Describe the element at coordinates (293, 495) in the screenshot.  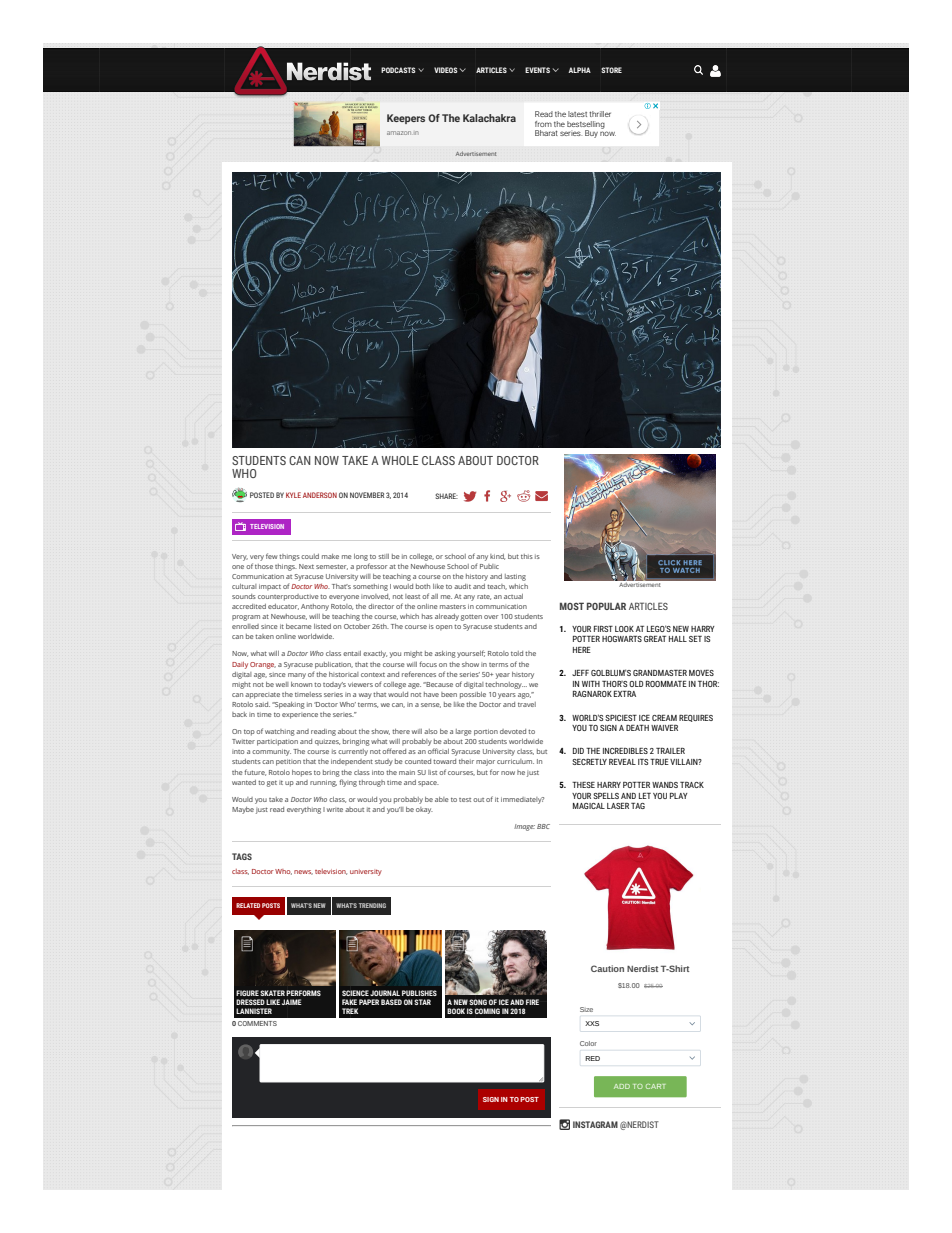
I see `KYLE` at that location.
